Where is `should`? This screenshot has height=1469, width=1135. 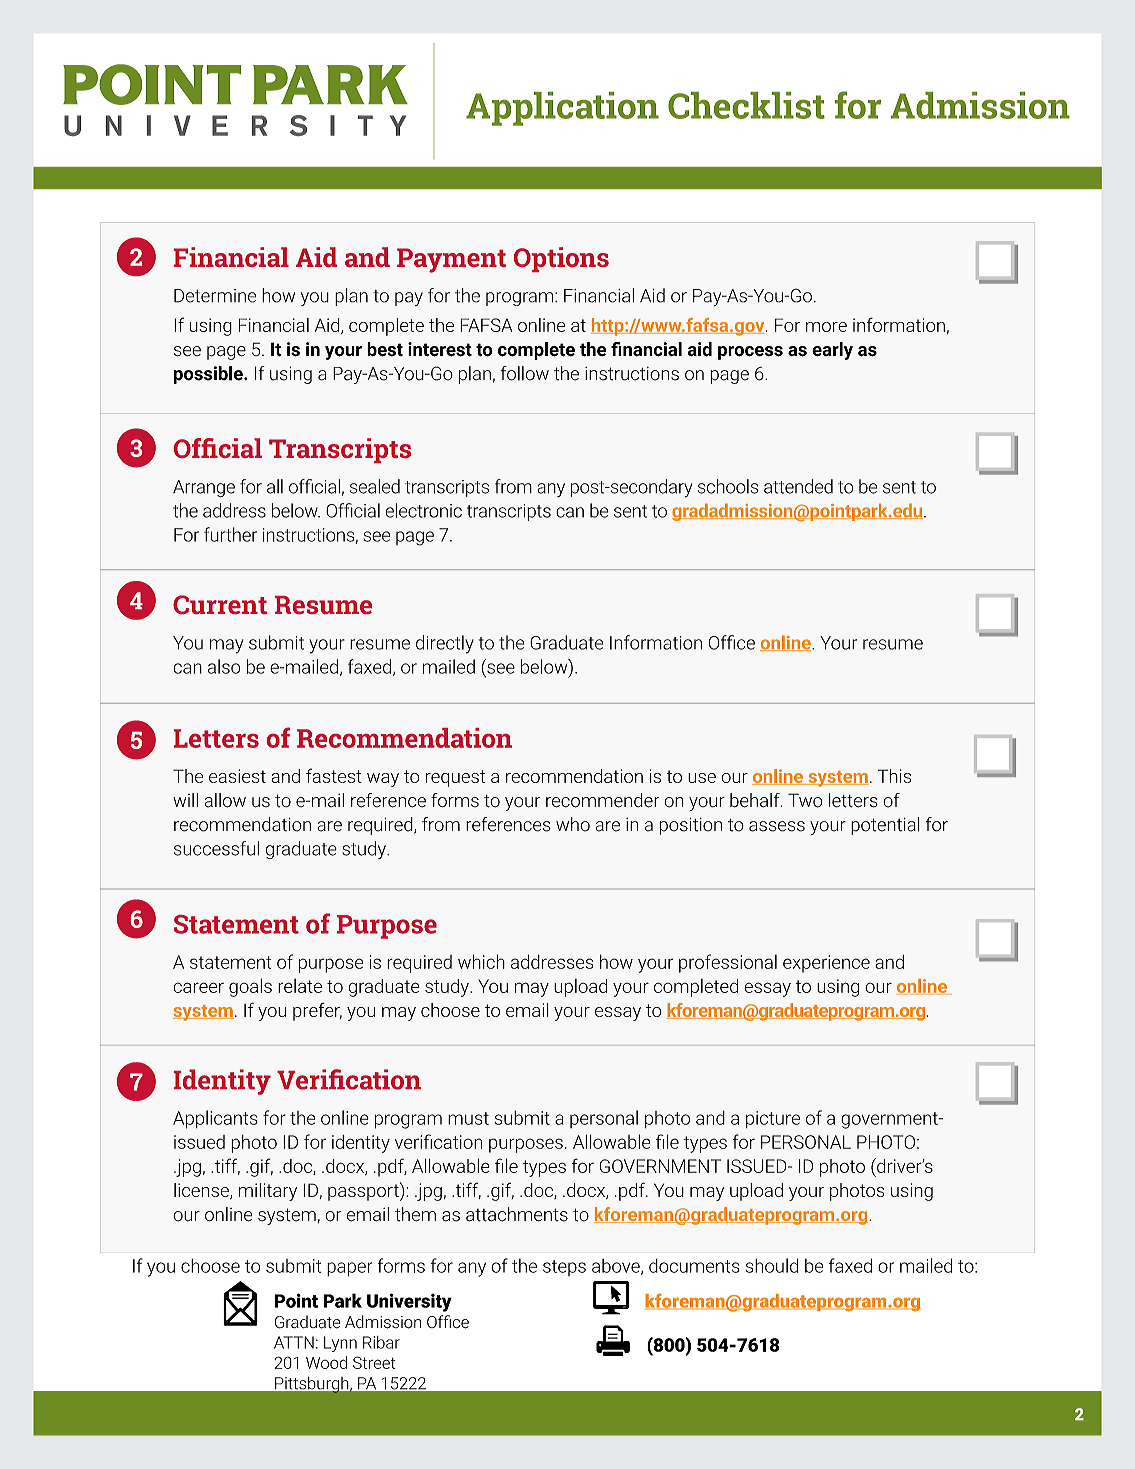 should is located at coordinates (772, 1265).
